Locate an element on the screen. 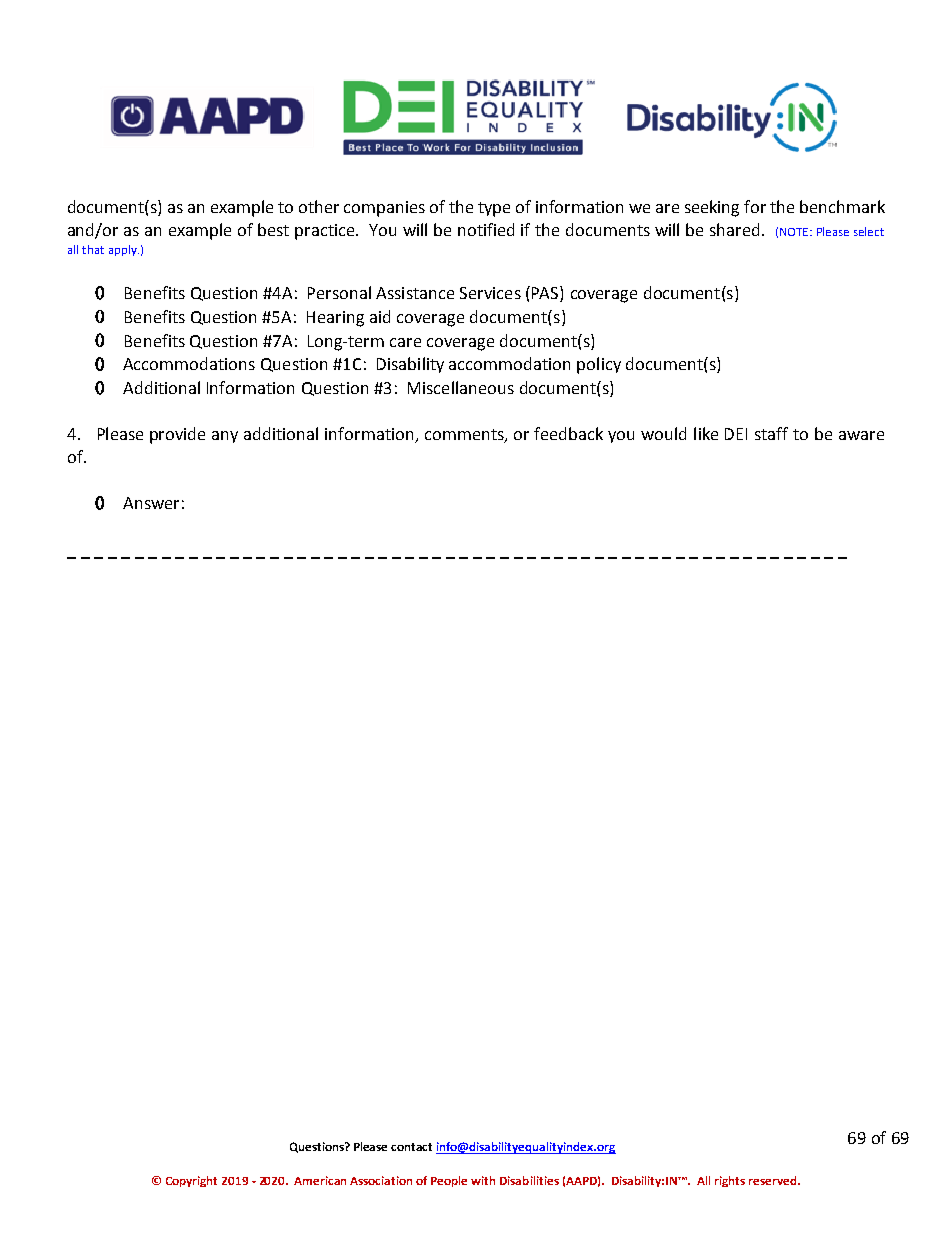  staff is located at coordinates (771, 433).
